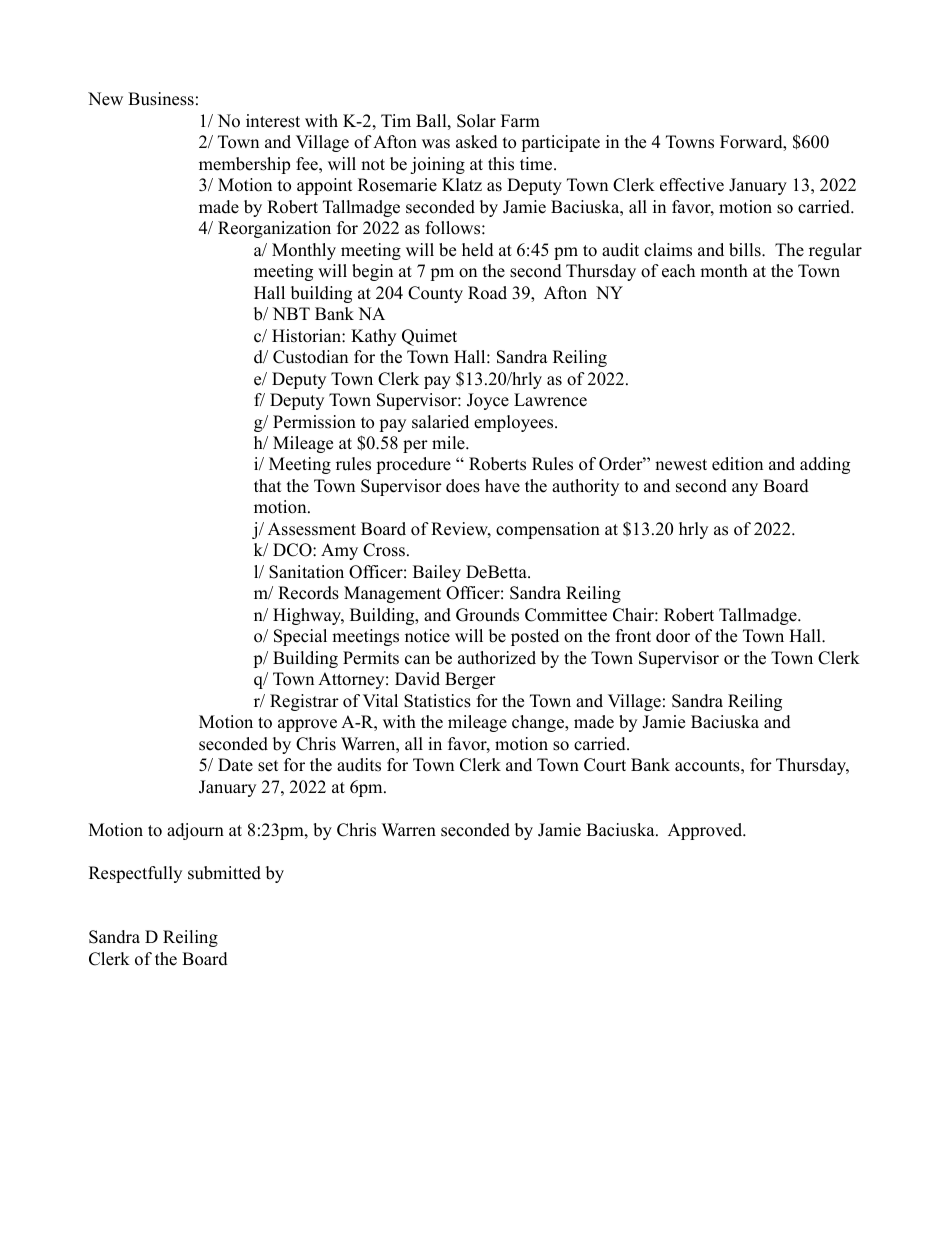 The height and width of the screenshot is (1233, 952). Describe the element at coordinates (273, 121) in the screenshot. I see `interest` at that location.
